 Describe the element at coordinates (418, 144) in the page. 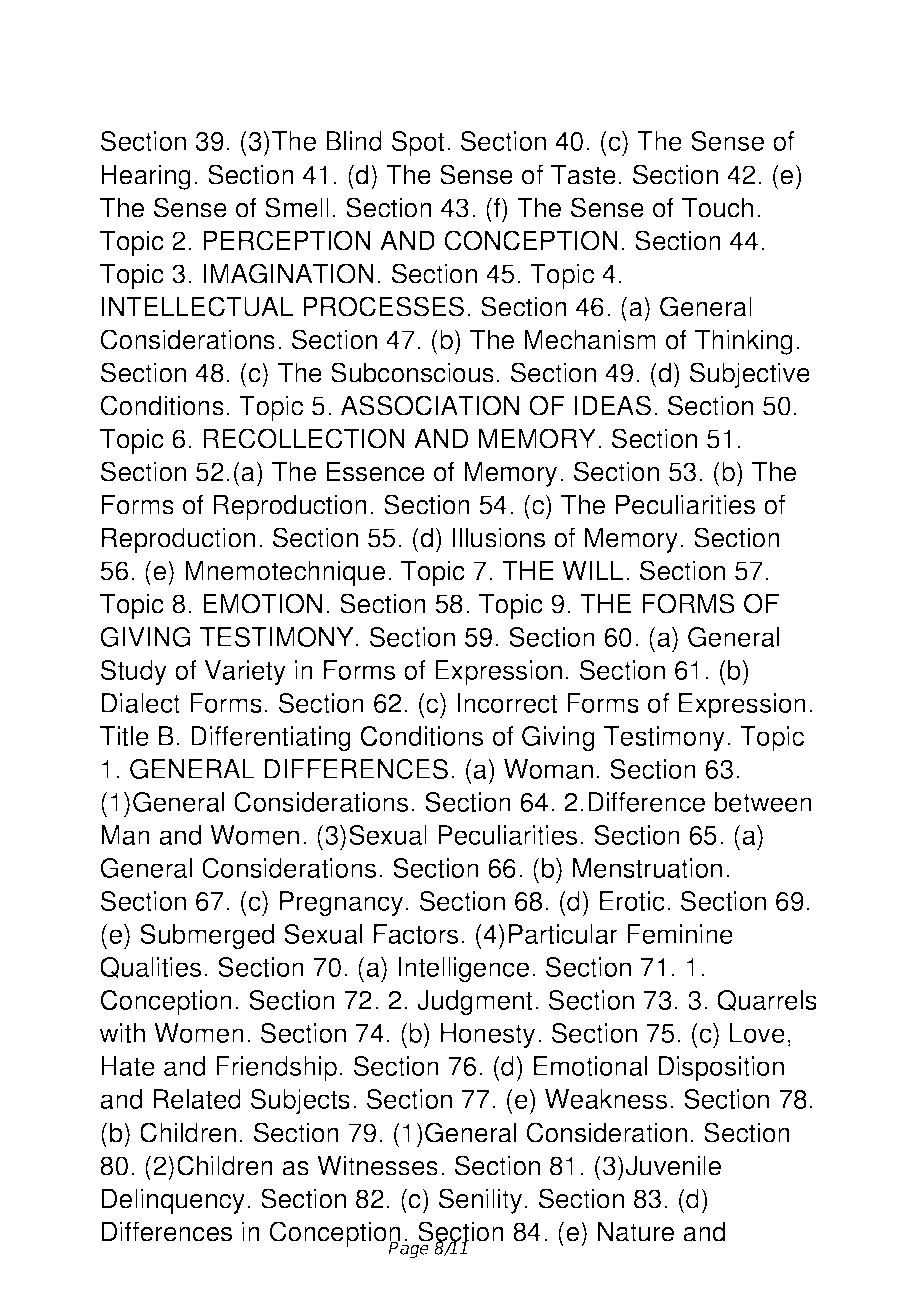

I see `Spot` at that location.
